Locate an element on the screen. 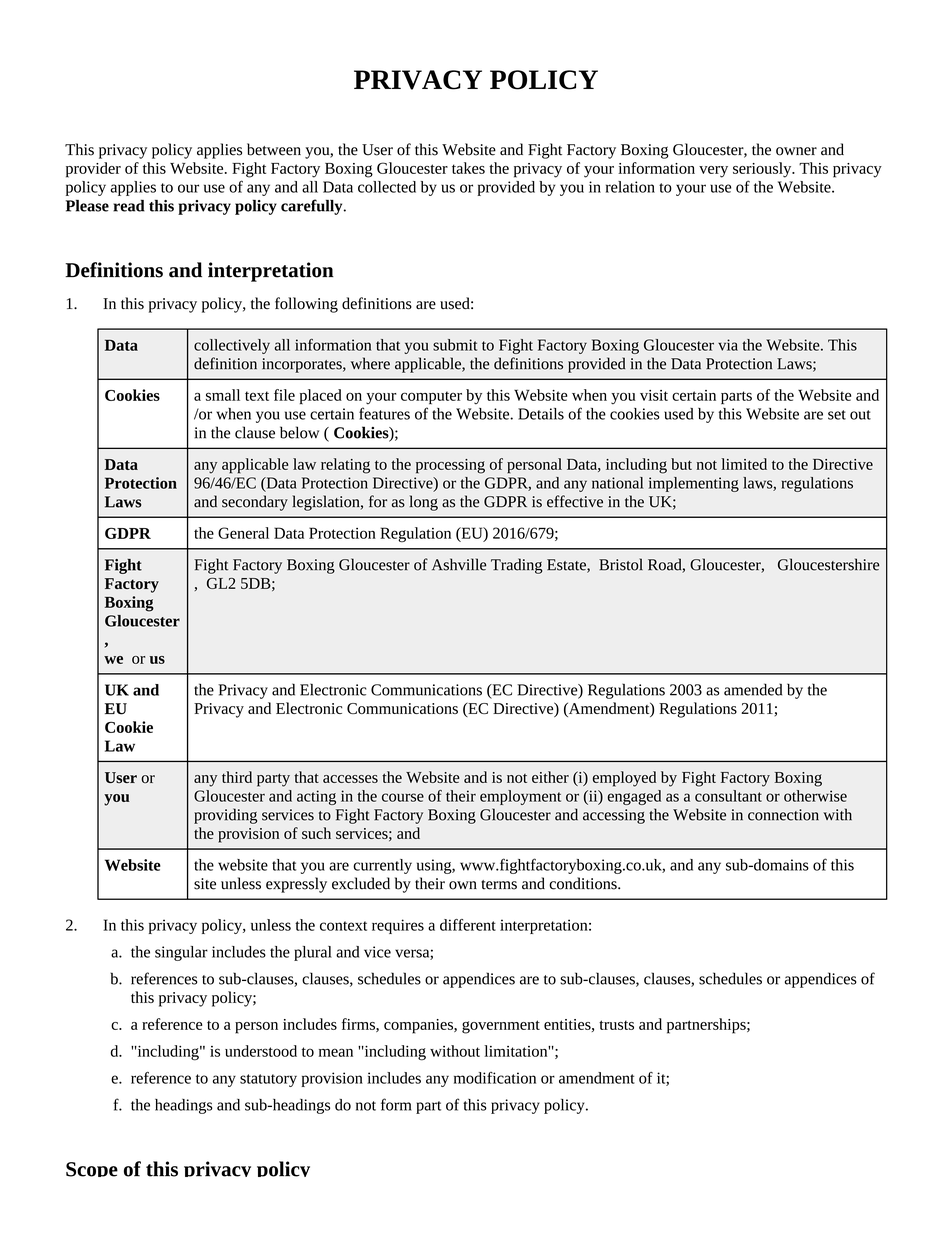 The width and height of the screenshot is (952, 1233). takes is located at coordinates (468, 168).
